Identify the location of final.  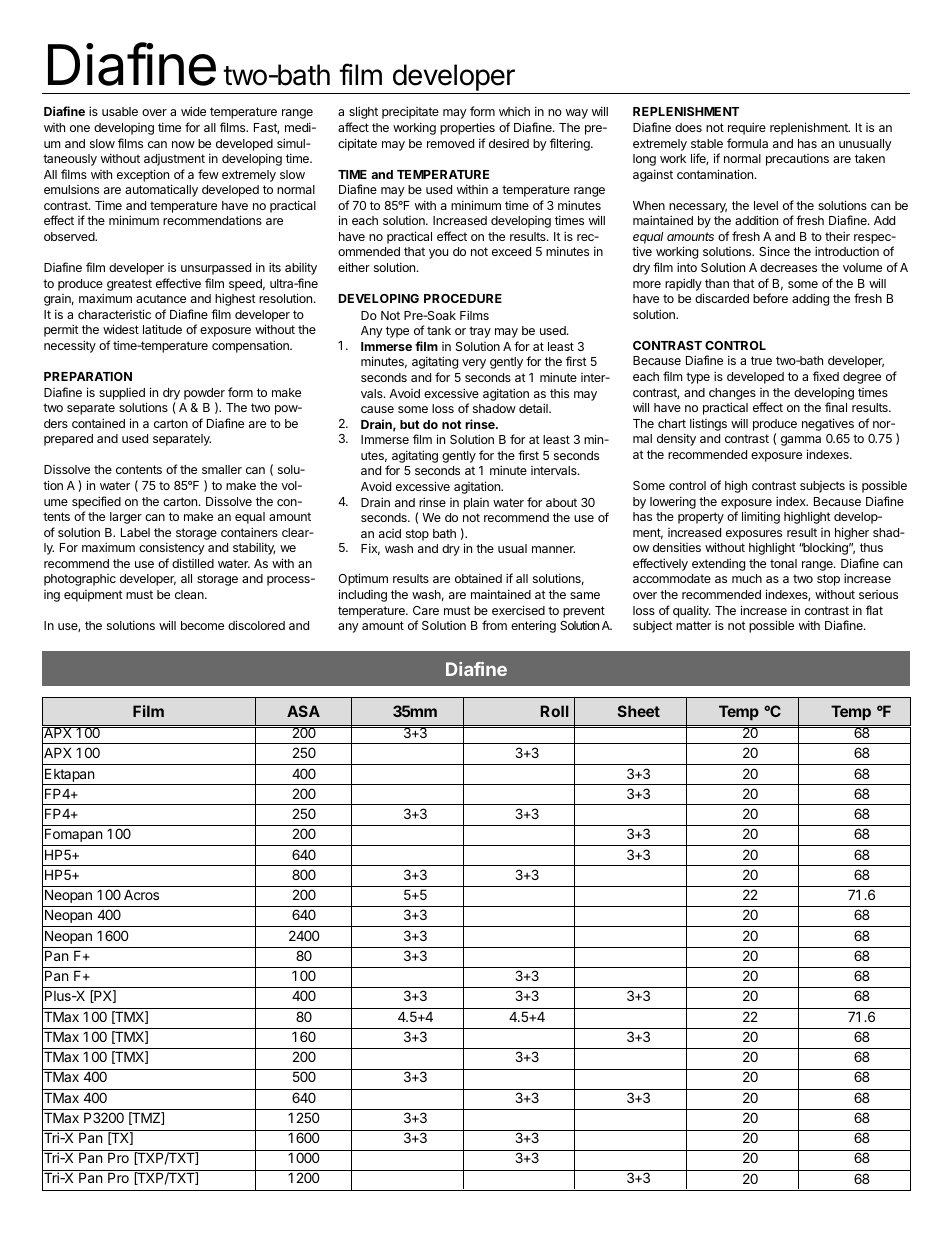
(836, 407).
